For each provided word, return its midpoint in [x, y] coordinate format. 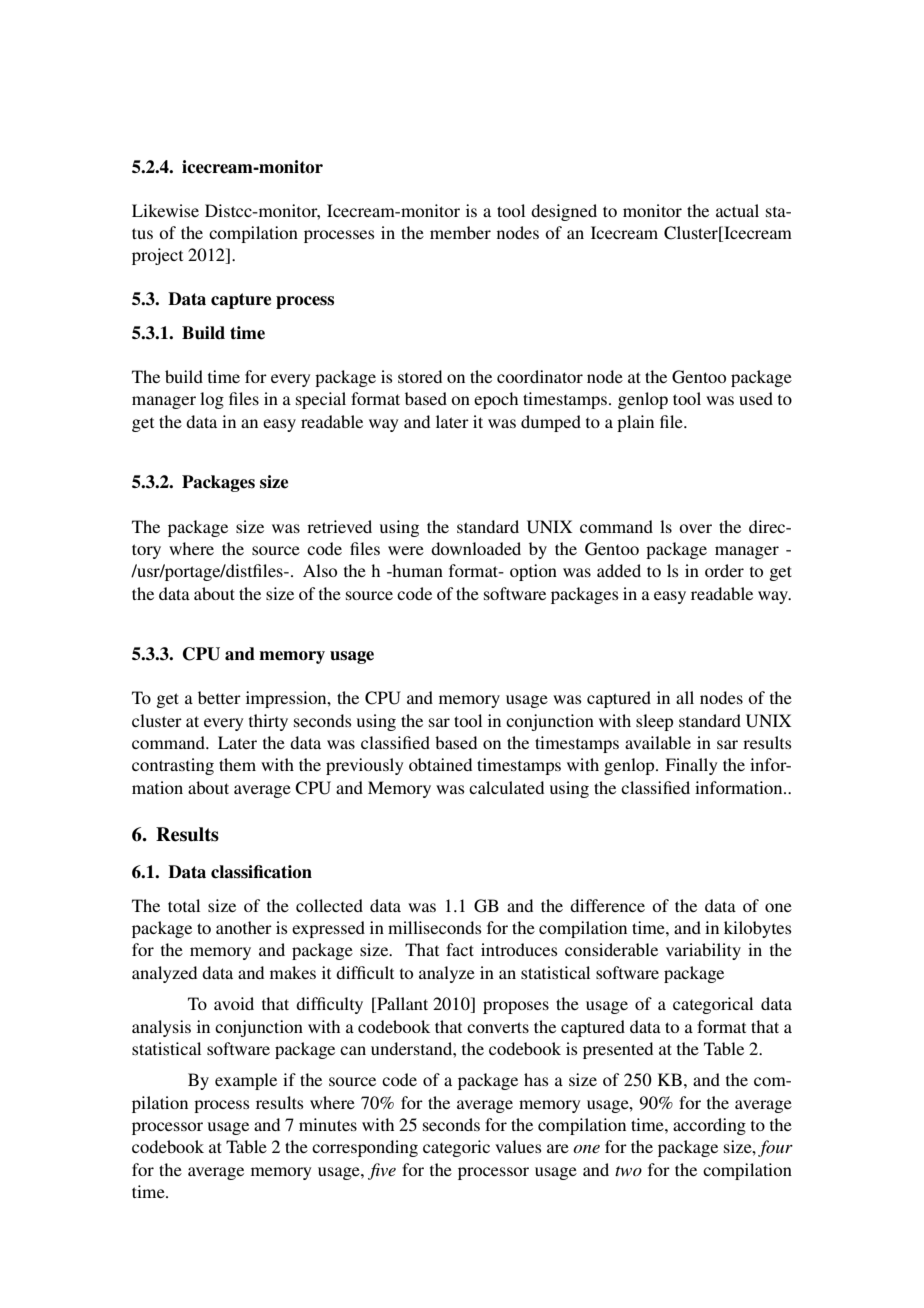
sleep [654, 722]
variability [703, 951]
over [695, 528]
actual [737, 210]
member [460, 232]
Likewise [165, 210]
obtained [440, 764]
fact [460, 949]
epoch [496, 400]
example [246, 1081]
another [244, 927]
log [212, 400]
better [219, 697]
